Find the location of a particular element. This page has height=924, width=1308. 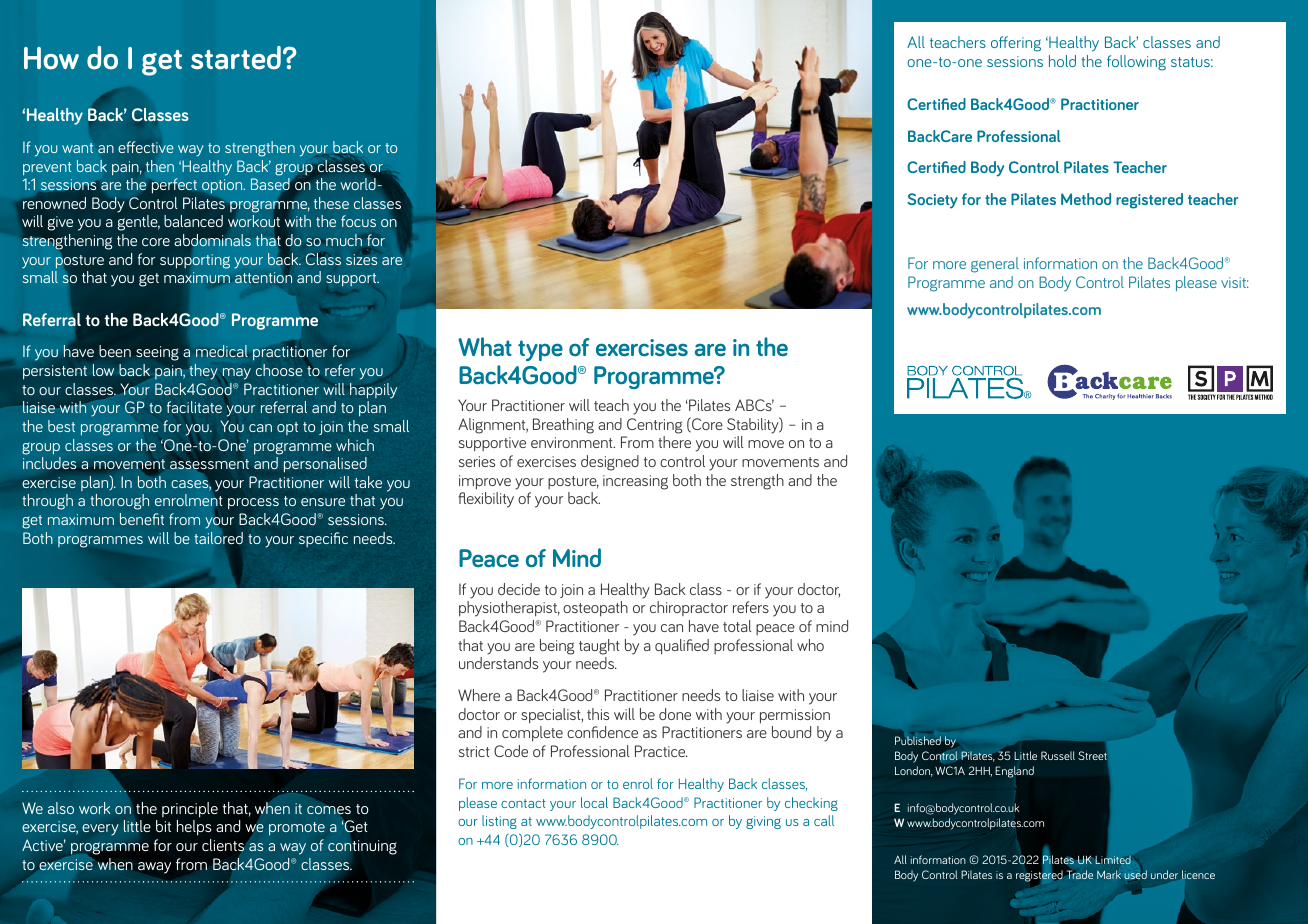

away is located at coordinates (154, 868).
